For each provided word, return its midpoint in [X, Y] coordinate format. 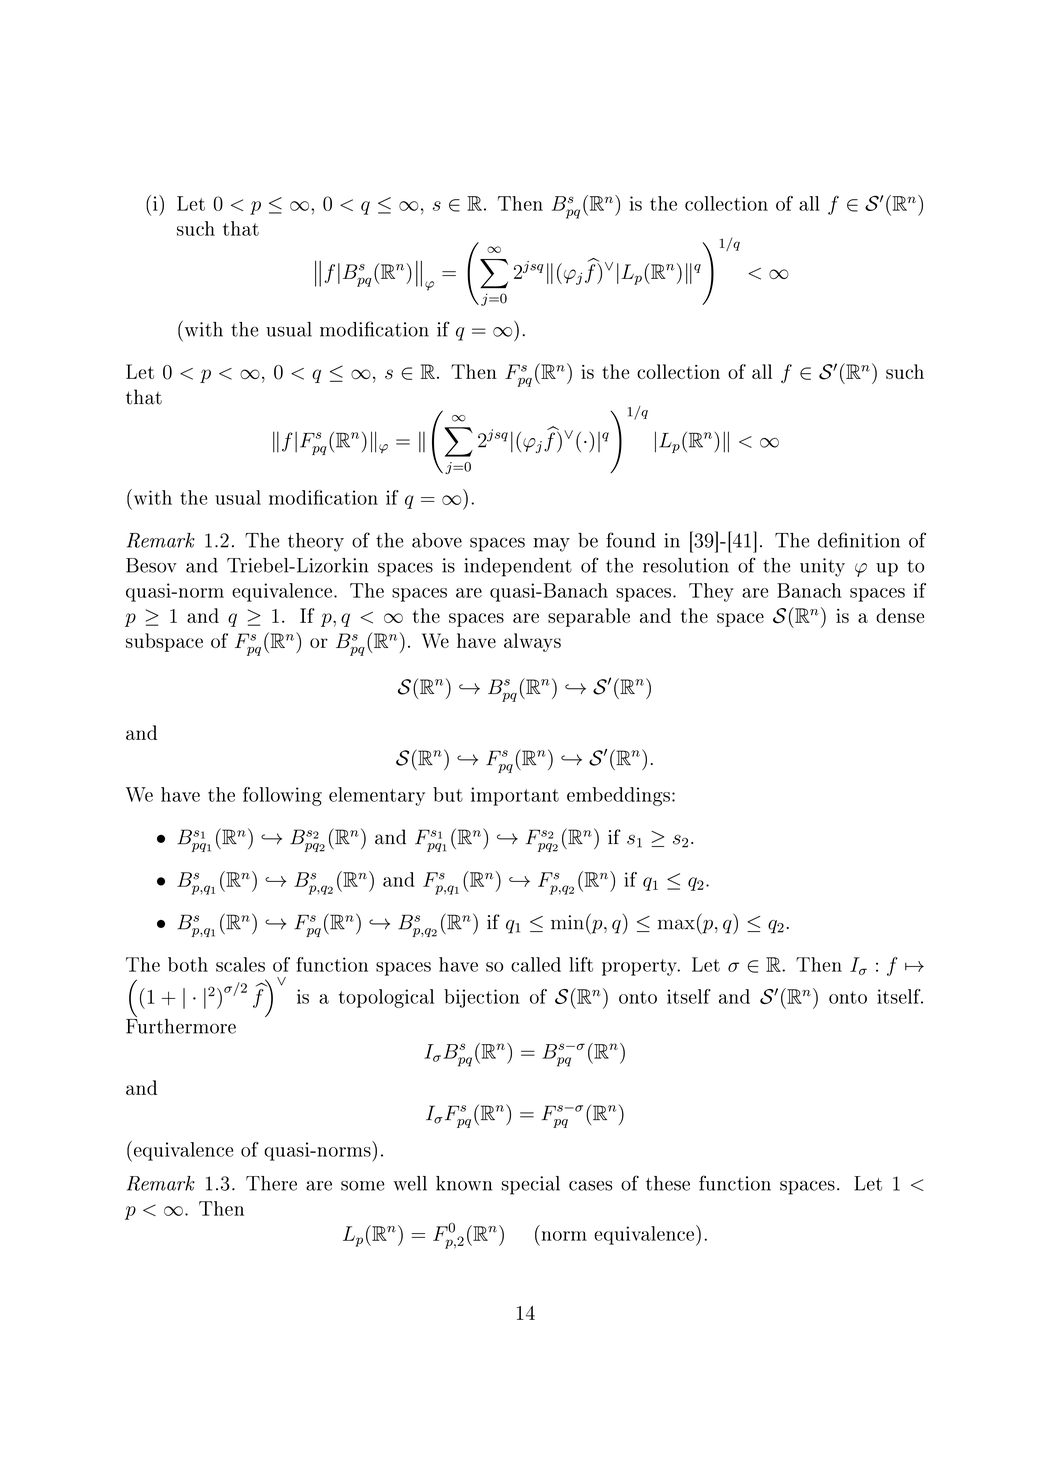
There [271, 1183]
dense [900, 615]
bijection [482, 998]
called [536, 964]
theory [316, 542]
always [532, 642]
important [515, 796]
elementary [377, 796]
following [282, 796]
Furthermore [181, 1025]
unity [822, 567]
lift [581, 964]
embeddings [620, 796]
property [641, 967]
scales [240, 964]
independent [518, 567]
